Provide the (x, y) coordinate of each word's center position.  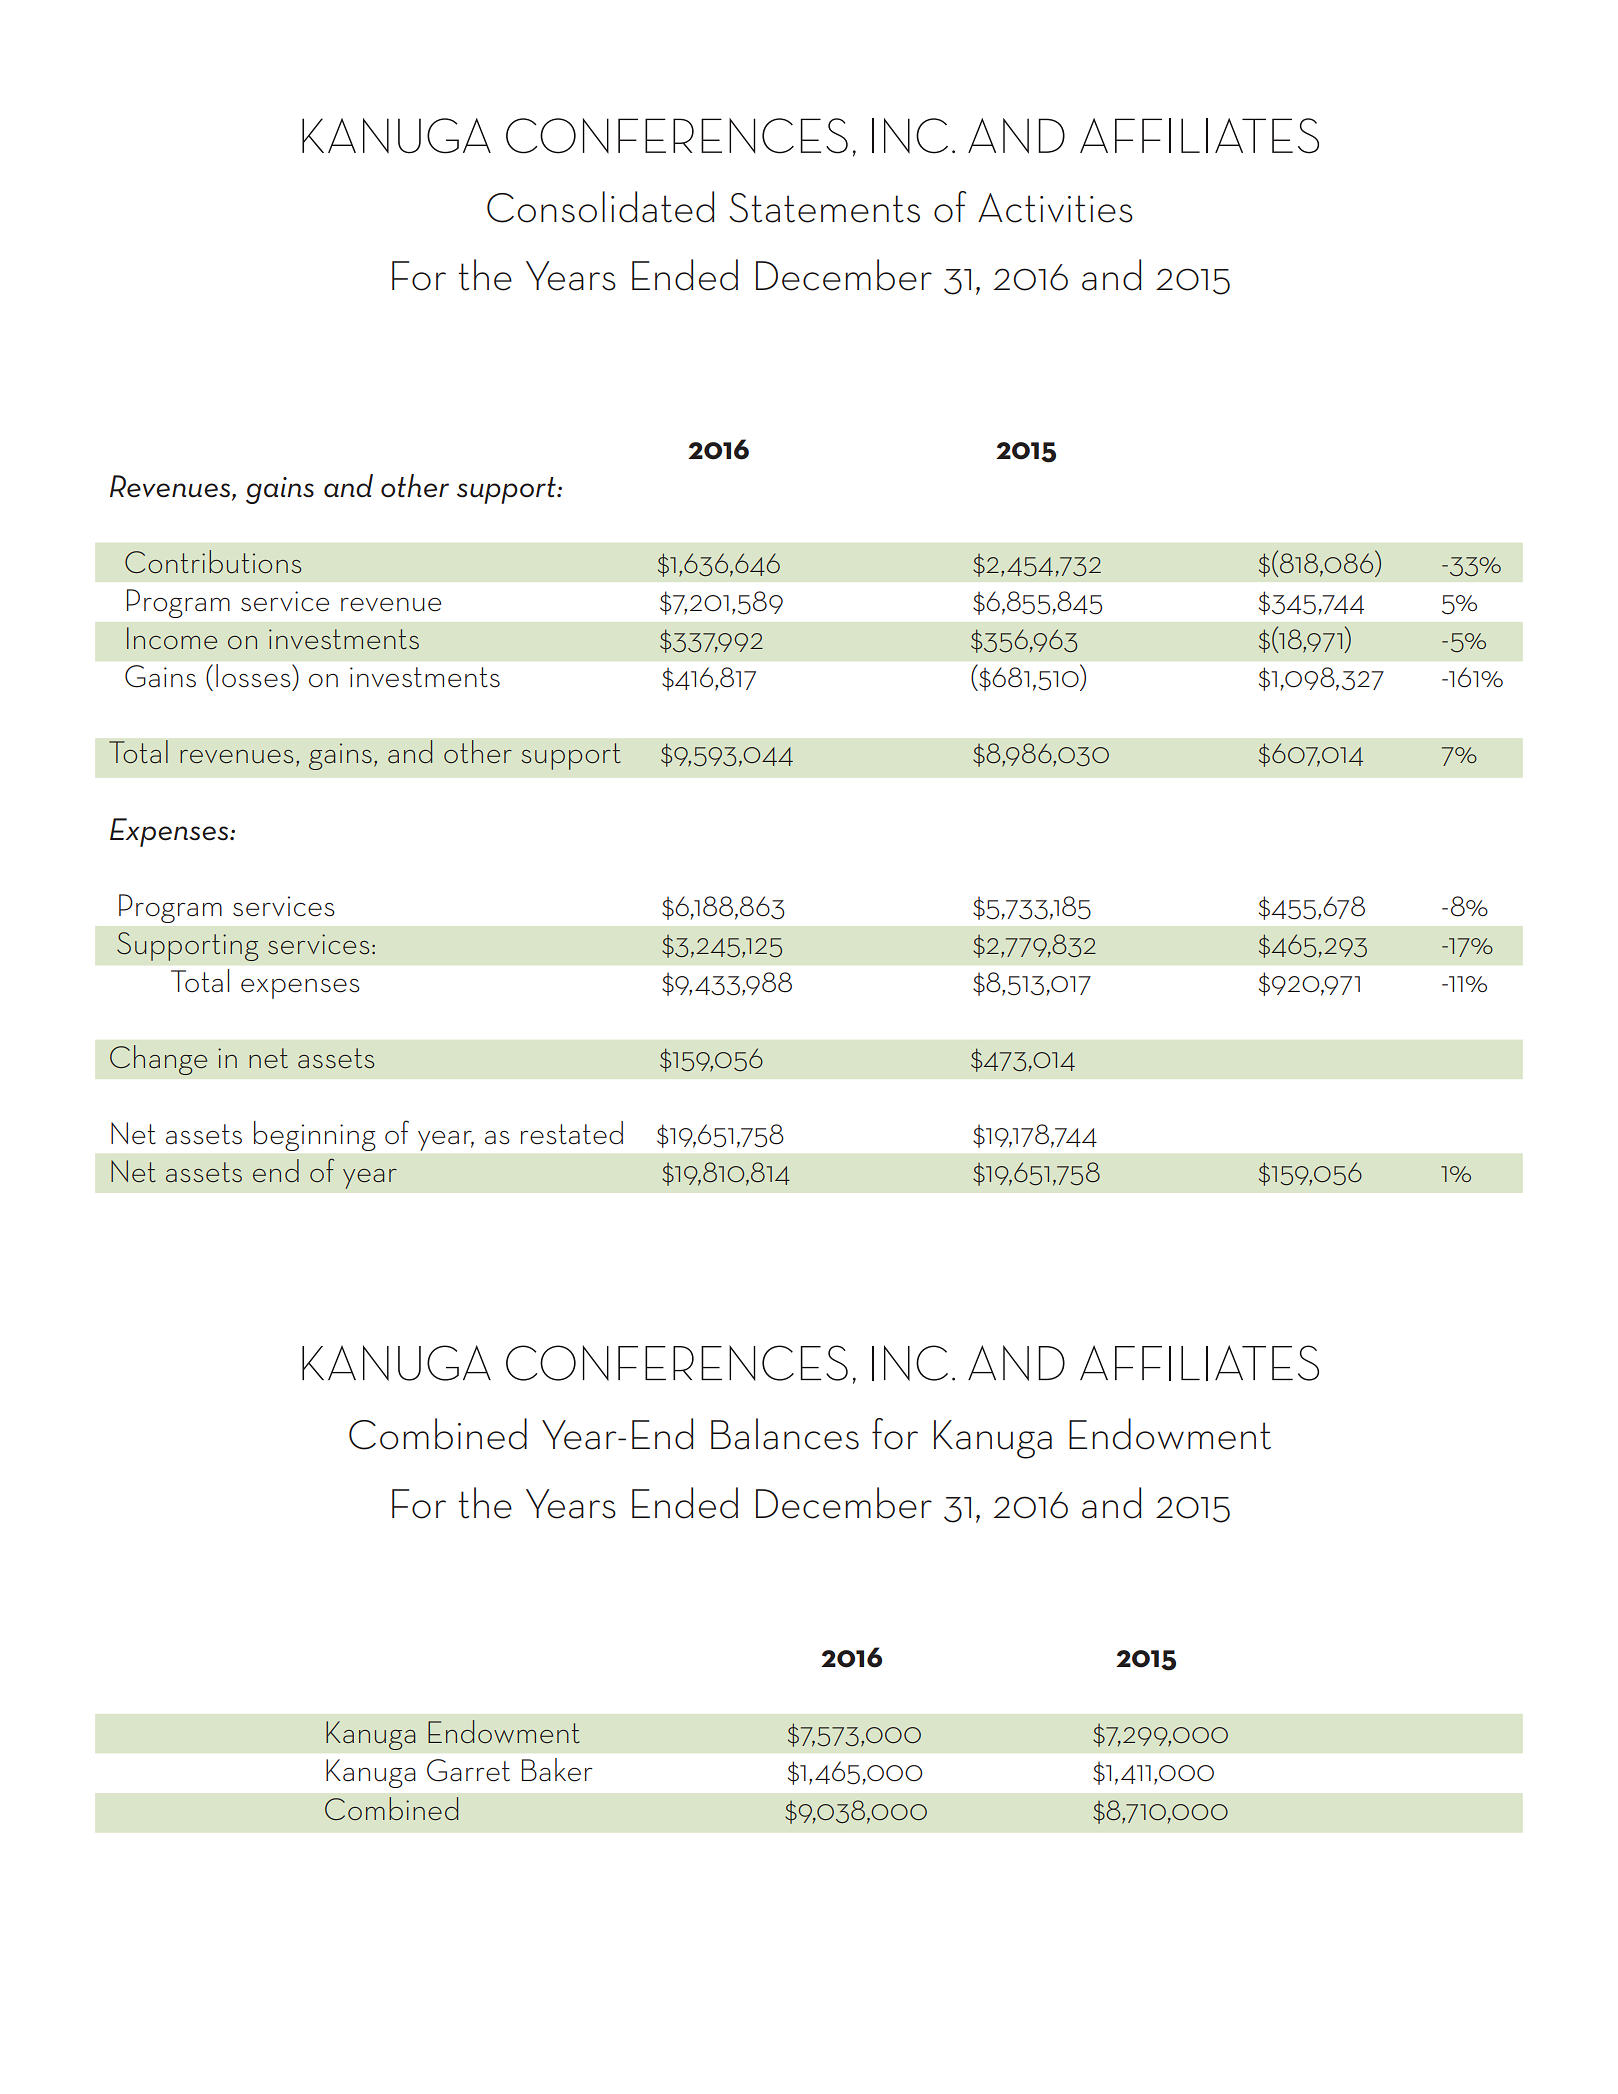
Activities (1055, 208)
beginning (314, 1136)
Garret (468, 1770)
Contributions (213, 562)
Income (172, 638)
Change (158, 1060)
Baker (557, 1770)
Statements (824, 208)
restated (572, 1133)
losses (254, 675)
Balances (785, 1434)
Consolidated (600, 207)
